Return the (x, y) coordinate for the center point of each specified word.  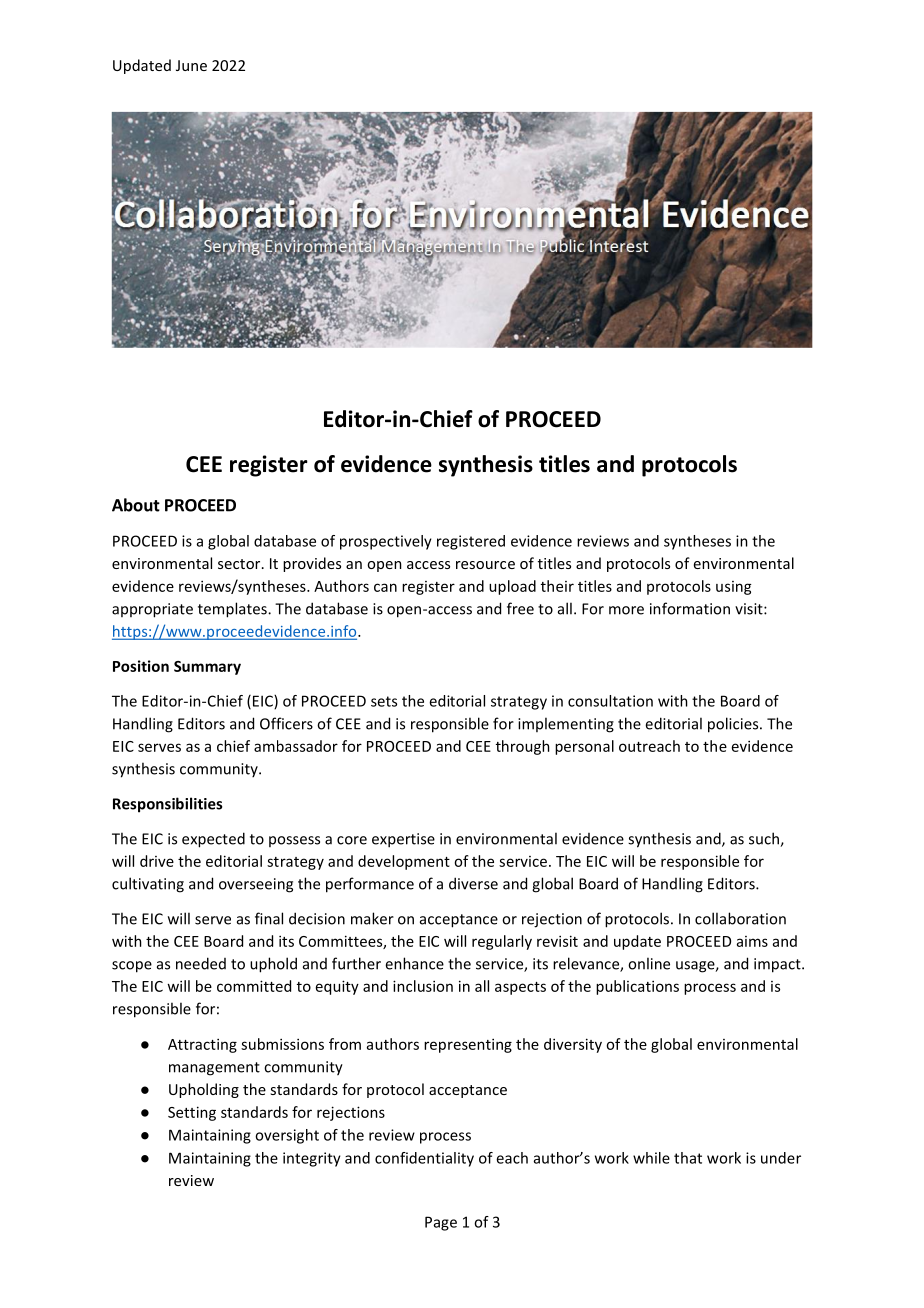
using (734, 588)
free (520, 608)
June (191, 65)
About (136, 505)
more (626, 610)
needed (201, 963)
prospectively (386, 542)
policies (734, 725)
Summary (207, 668)
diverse (473, 883)
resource (485, 565)
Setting (192, 1113)
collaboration (740, 918)
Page (441, 1223)
